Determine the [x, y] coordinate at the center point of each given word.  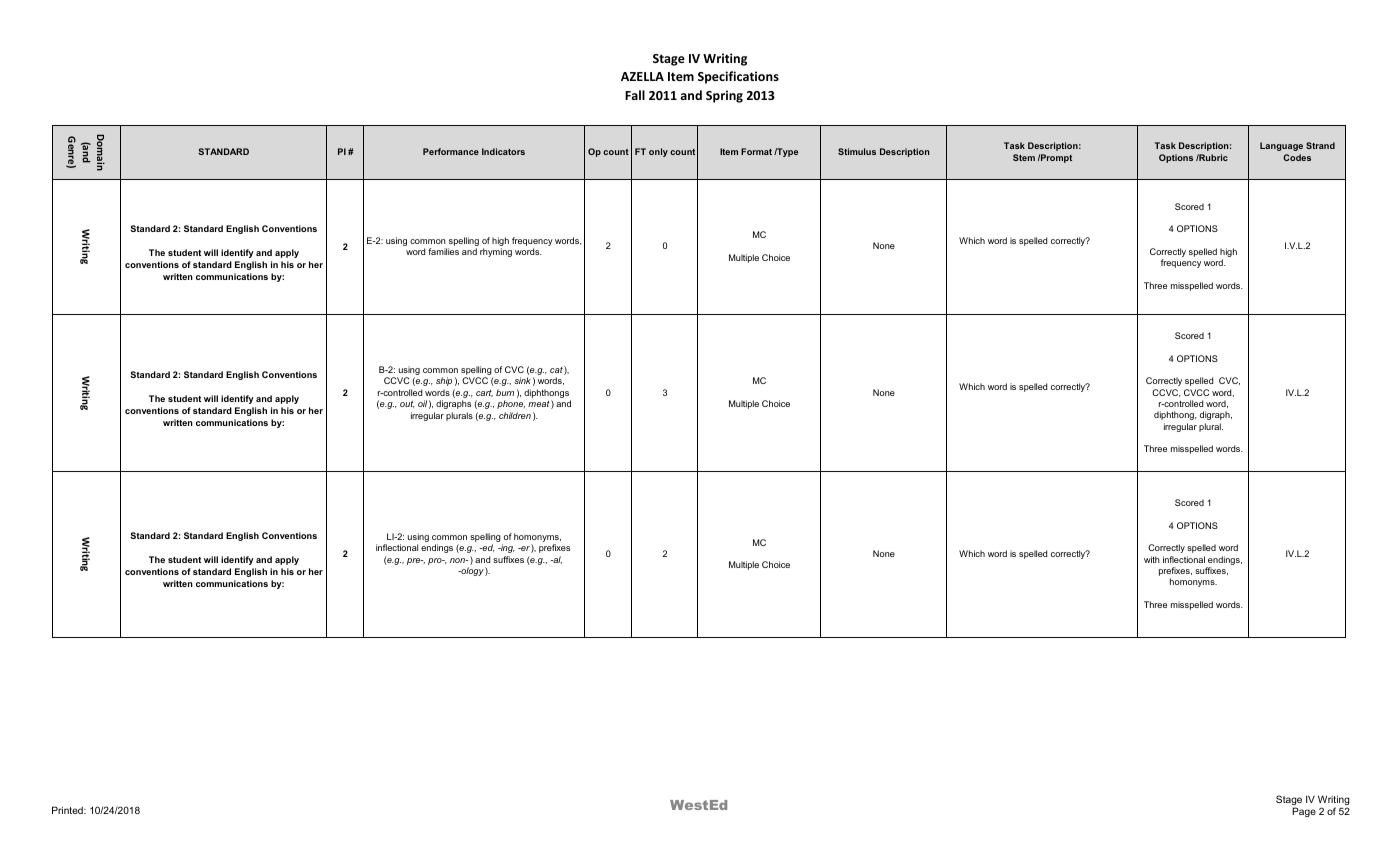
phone [511, 404]
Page [1304, 812]
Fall [635, 95]
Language [1281, 146]
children [515, 415]
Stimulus [857, 151]
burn [505, 392]
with [1152, 559]
